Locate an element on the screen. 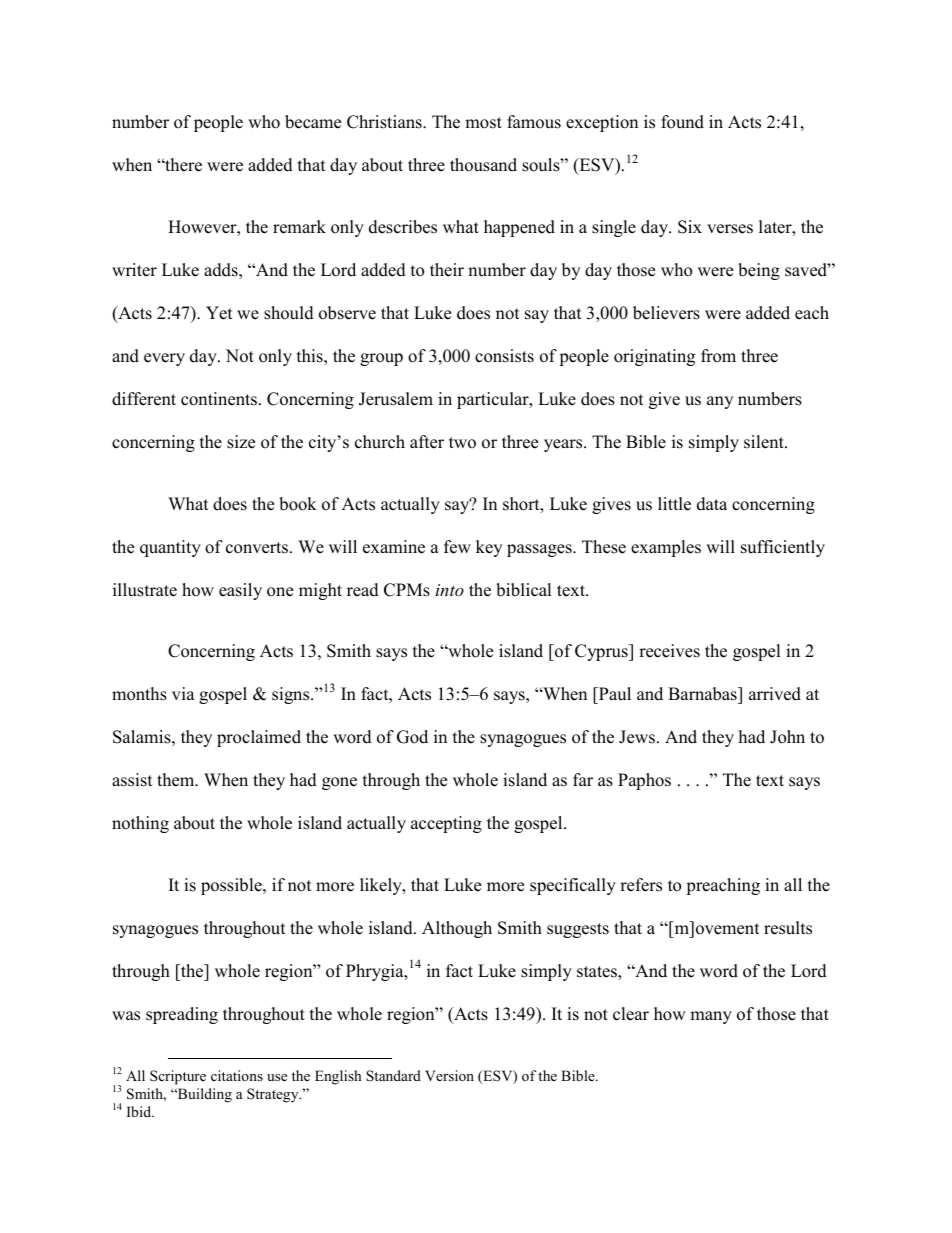 The height and width of the screenshot is (1233, 952). into is located at coordinates (450, 590).
